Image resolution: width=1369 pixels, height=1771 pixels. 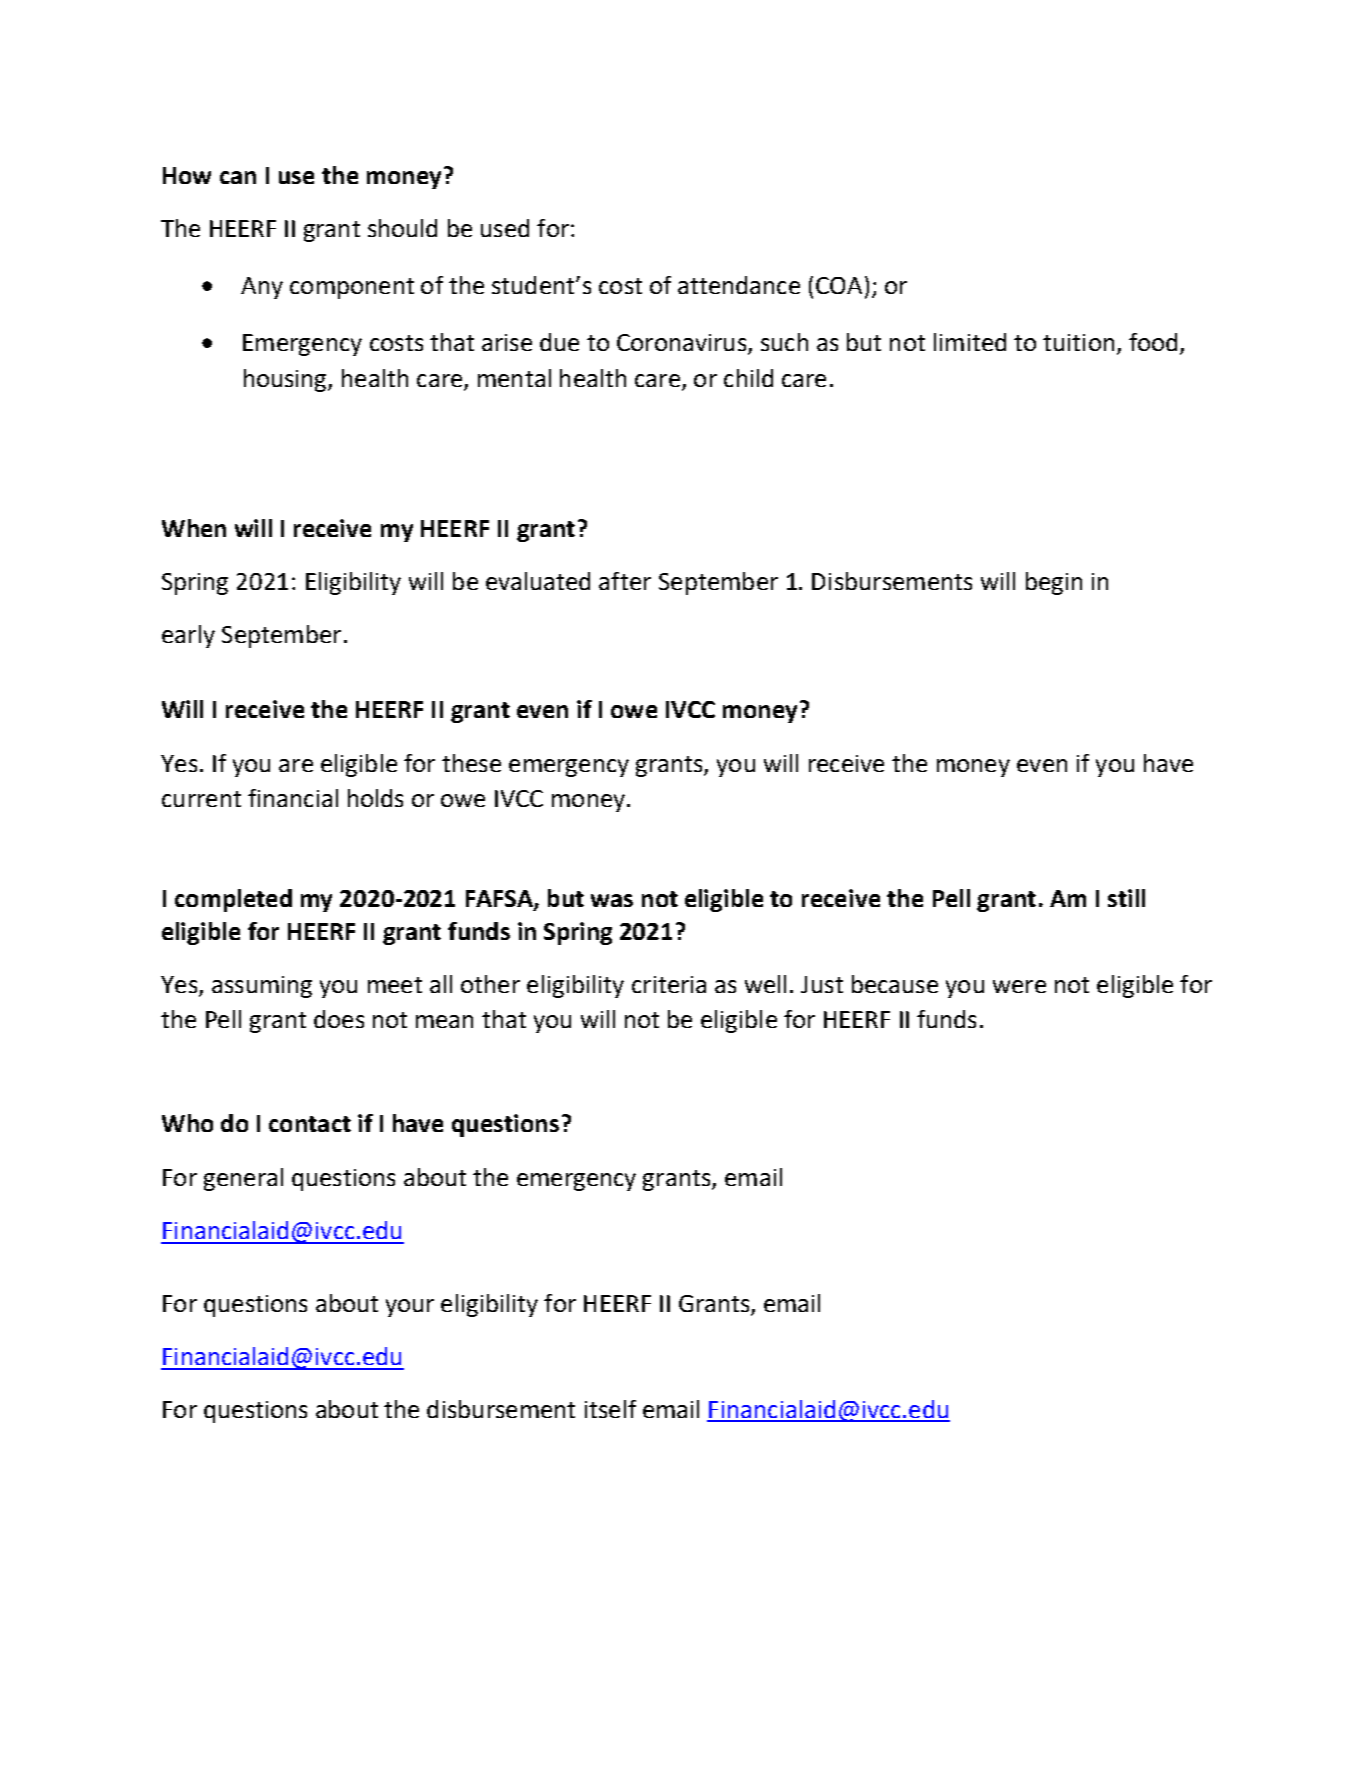 What do you see at coordinates (1126, 898) in the page?
I see `still` at bounding box center [1126, 898].
